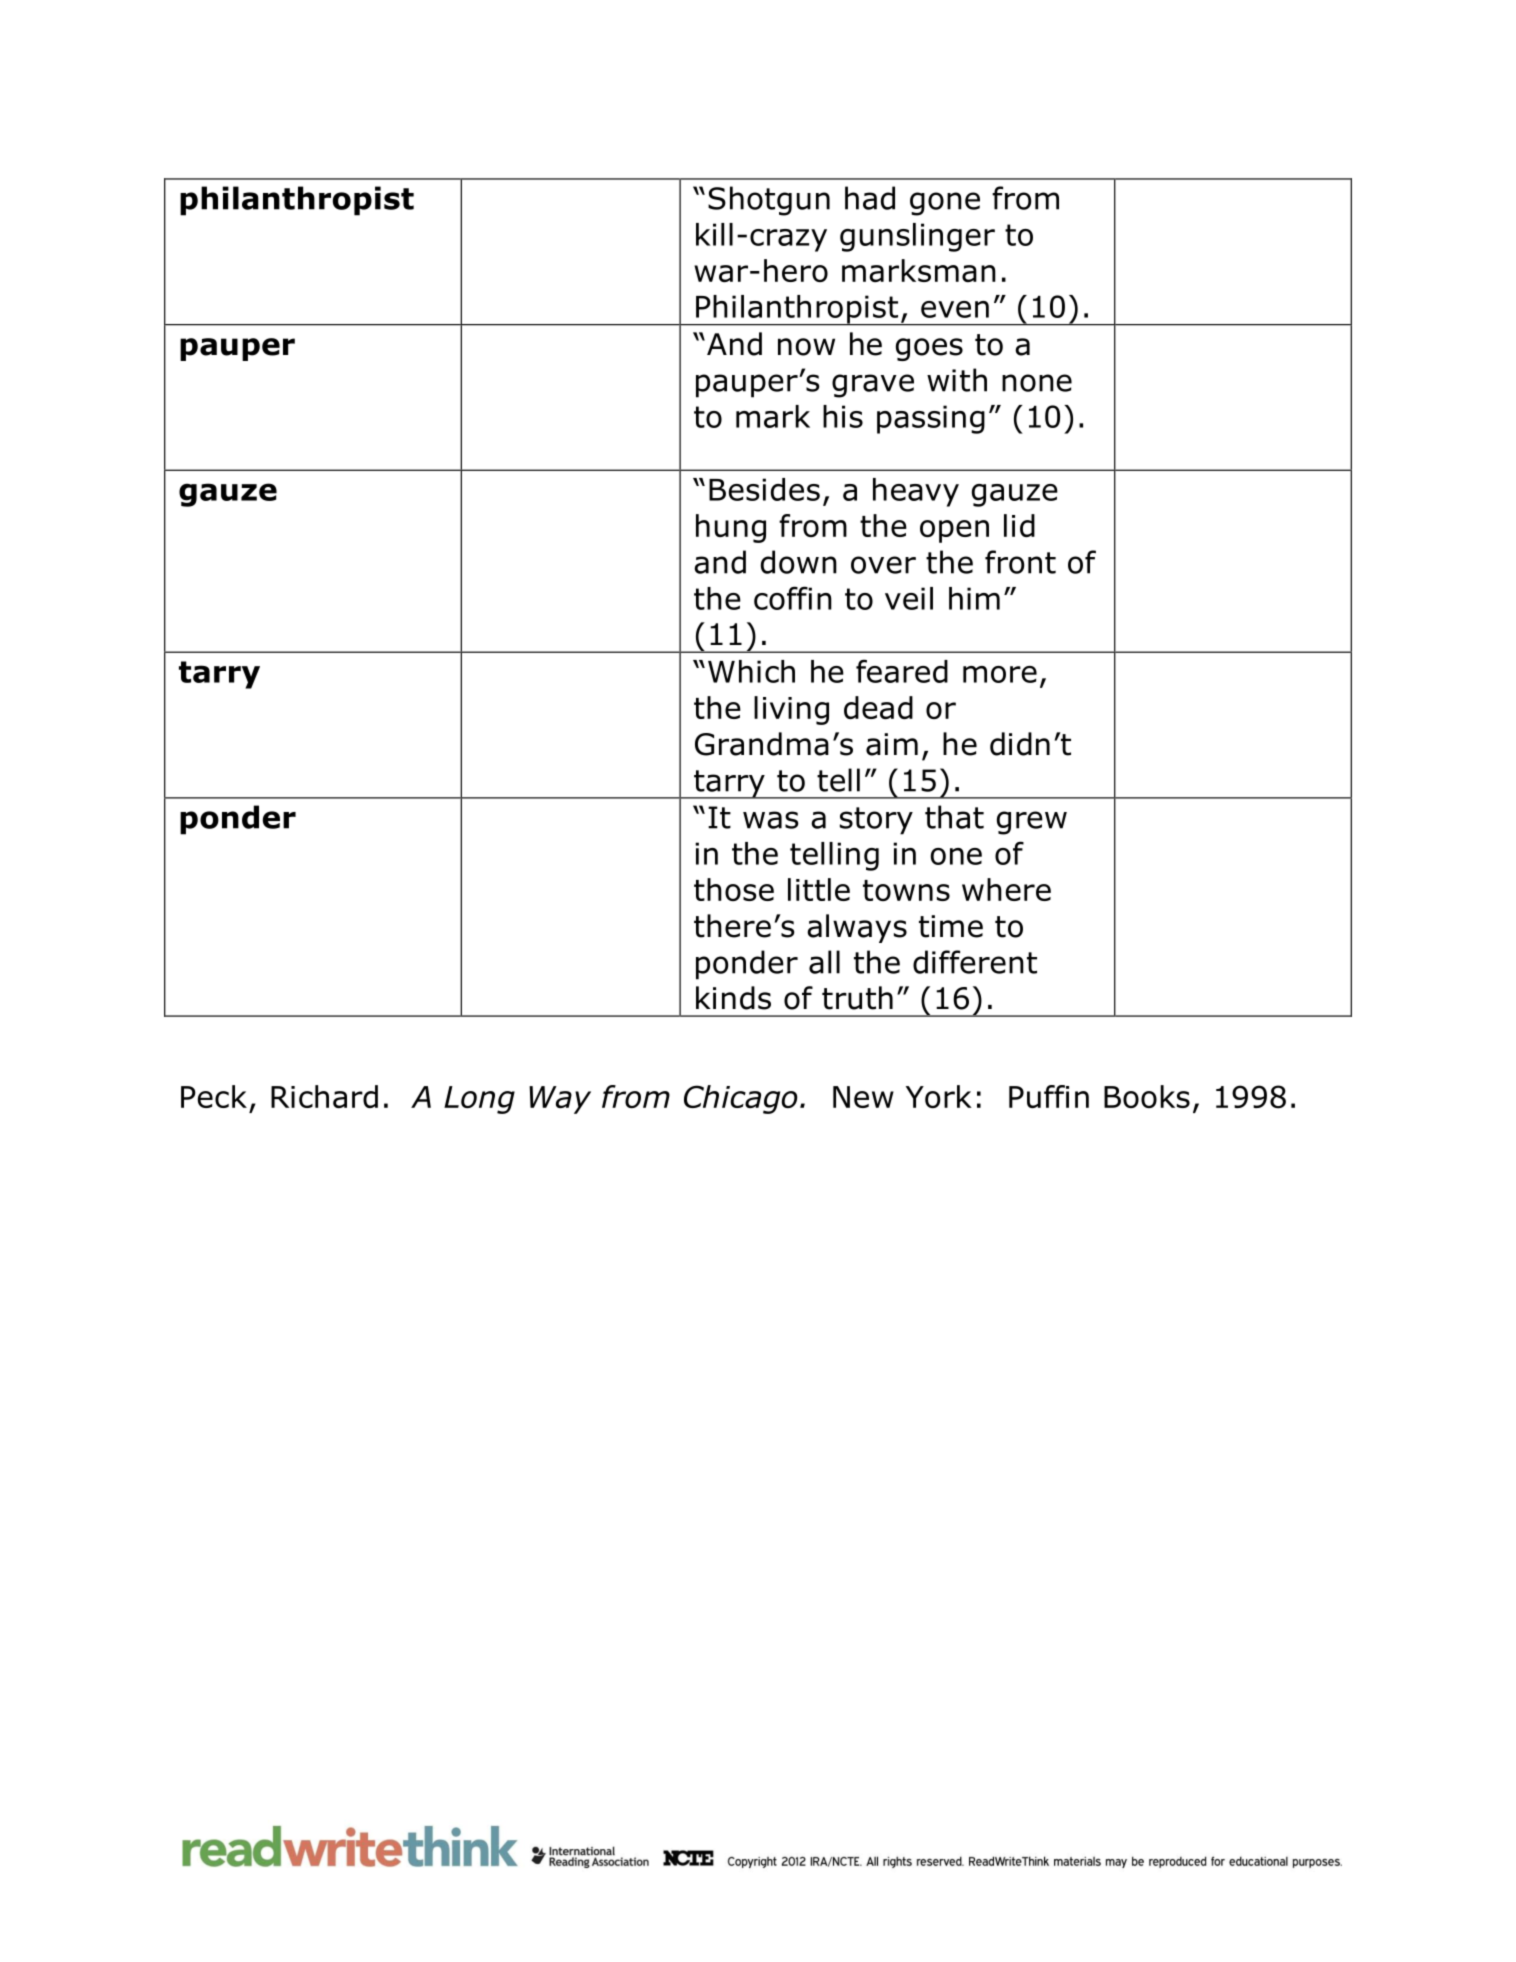  Describe the element at coordinates (1000, 674) in the document. I see `more` at that location.
